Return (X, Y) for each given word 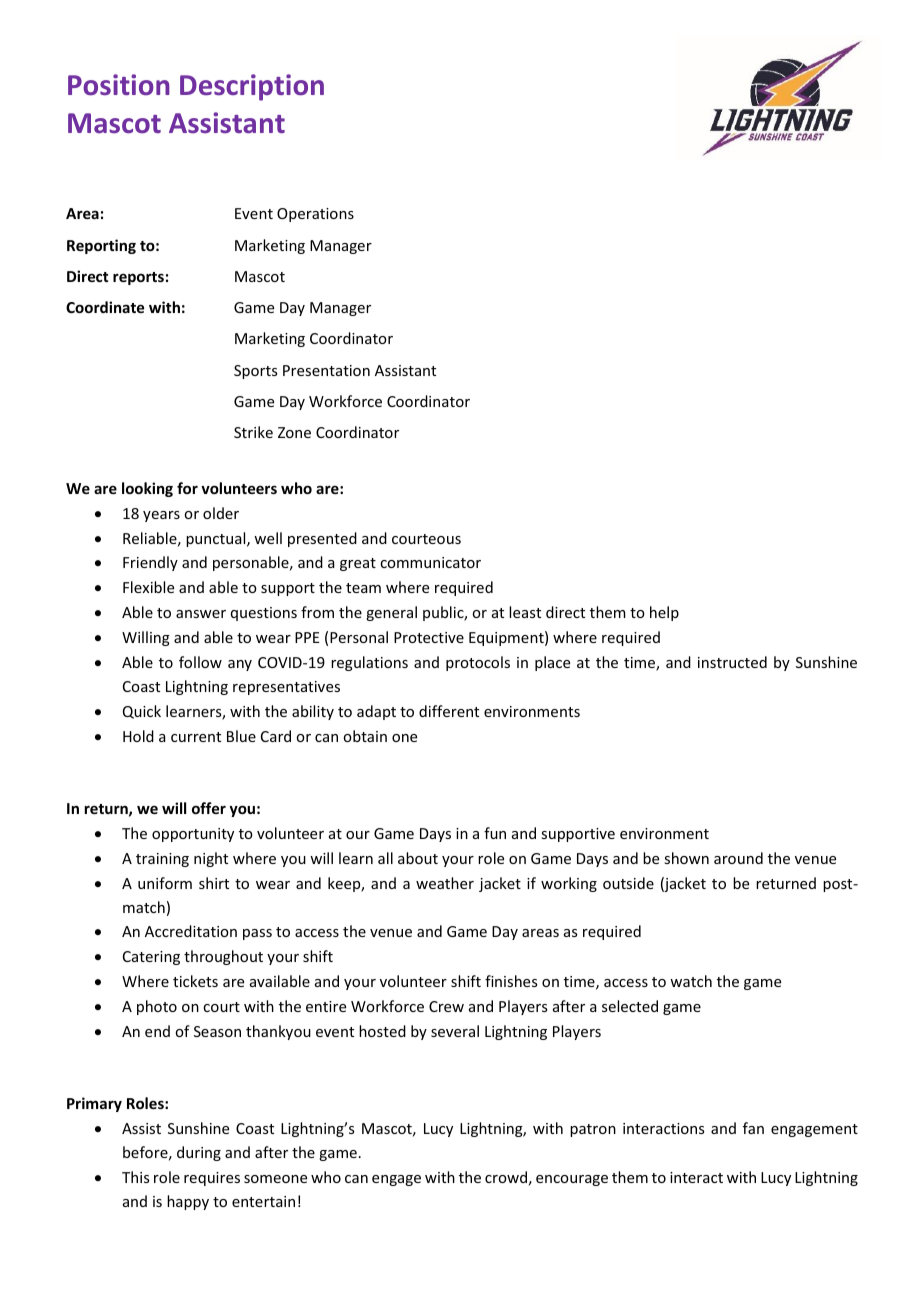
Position (119, 84)
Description (252, 87)
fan (753, 1128)
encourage (572, 1180)
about (418, 858)
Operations (315, 215)
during (199, 1153)
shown (686, 858)
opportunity (193, 835)
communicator (430, 562)
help (664, 613)
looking (147, 489)
